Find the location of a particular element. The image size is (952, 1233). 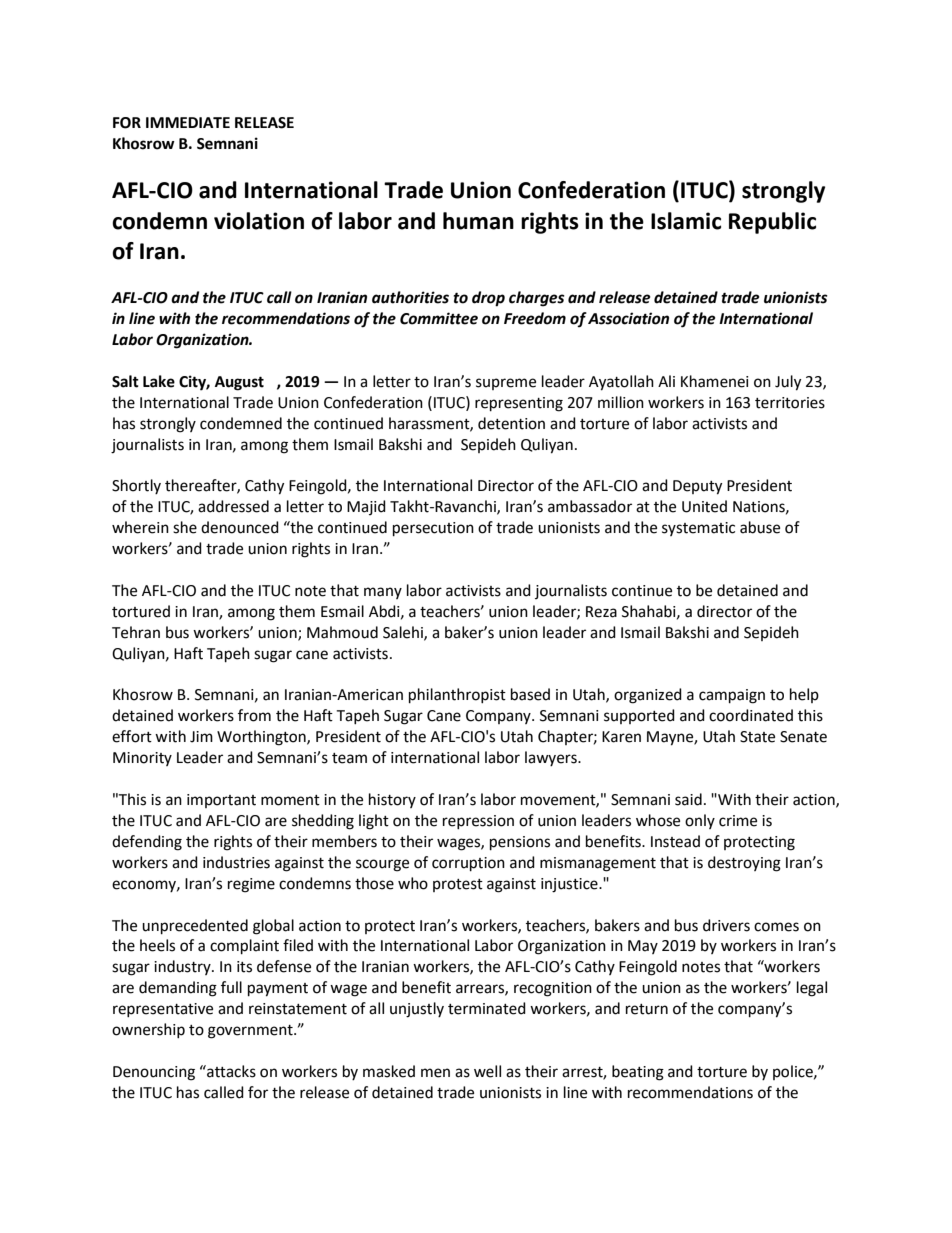

Deputy is located at coordinates (697, 487).
